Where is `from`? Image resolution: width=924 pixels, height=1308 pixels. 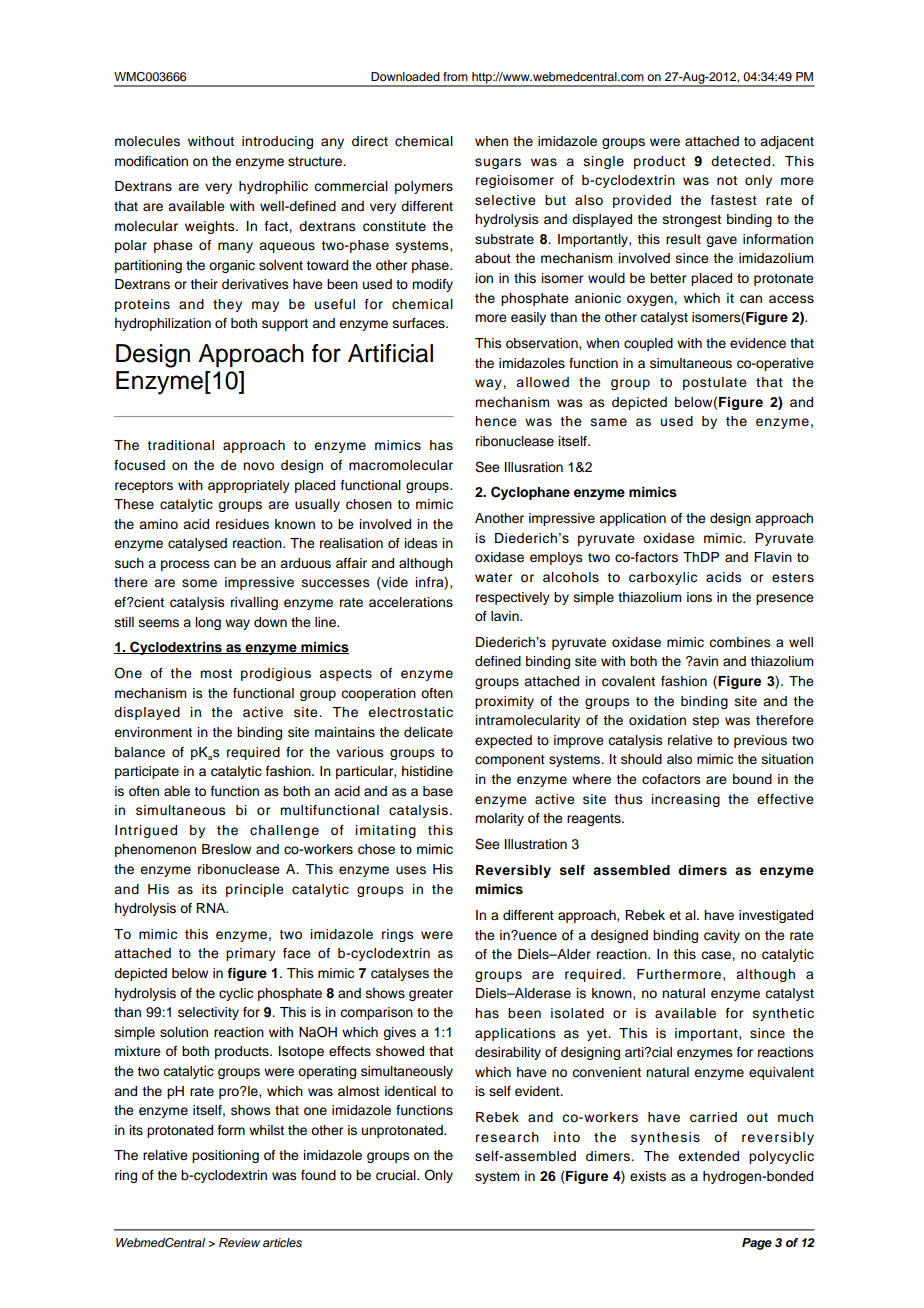
from is located at coordinates (455, 76).
